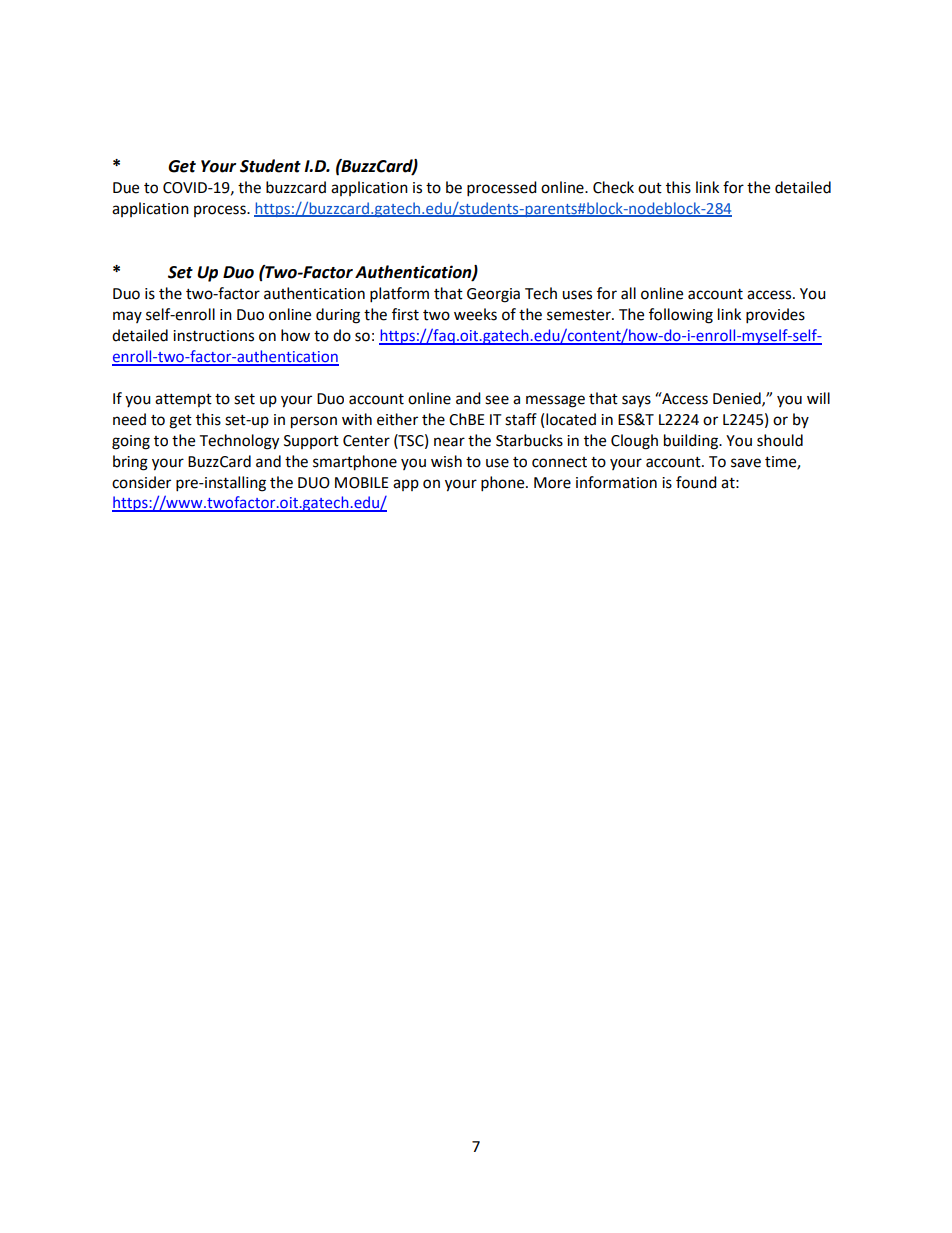 The width and height of the screenshot is (952, 1233). I want to click on Due, so click(126, 188).
